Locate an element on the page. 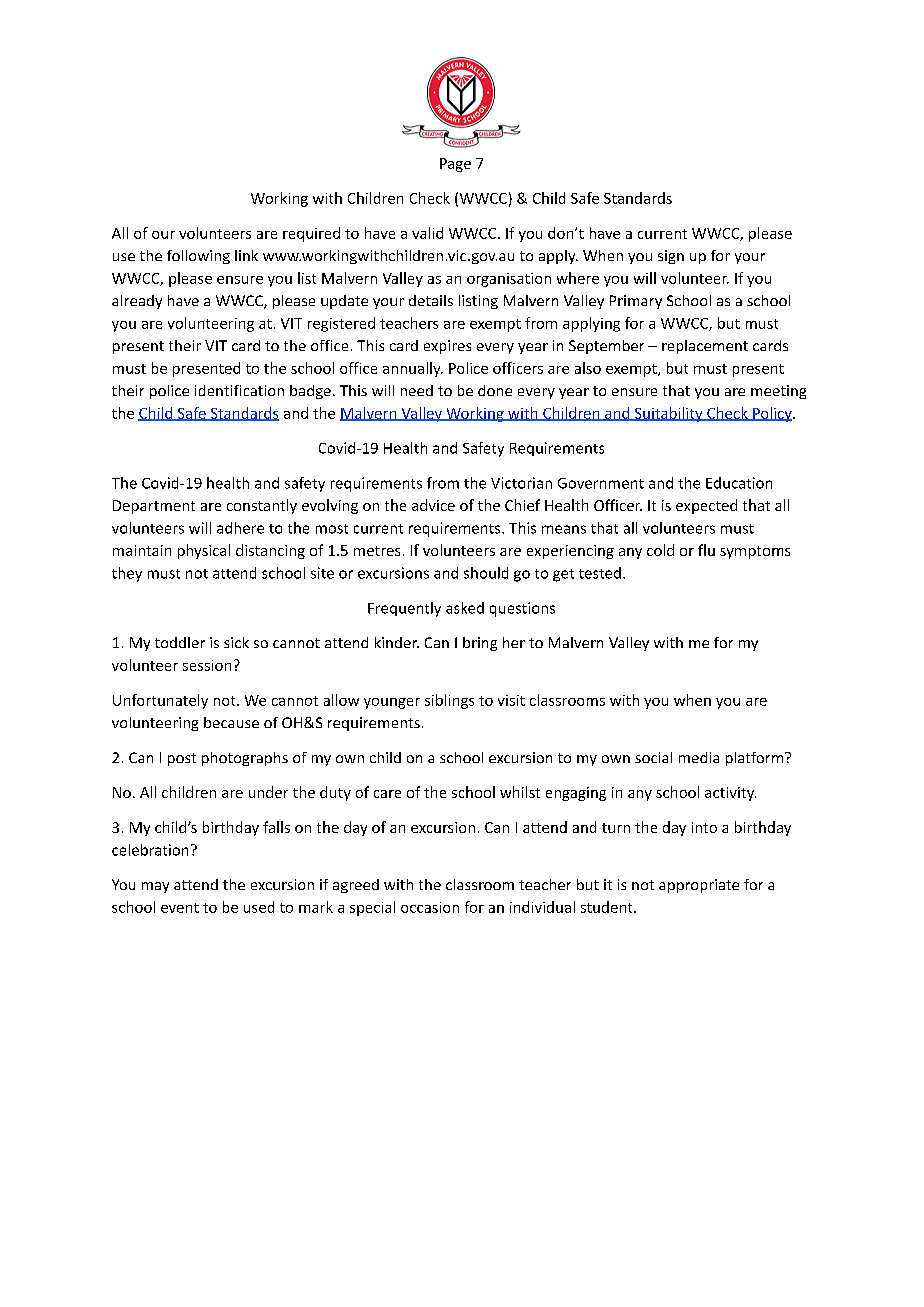  Page is located at coordinates (455, 165).
